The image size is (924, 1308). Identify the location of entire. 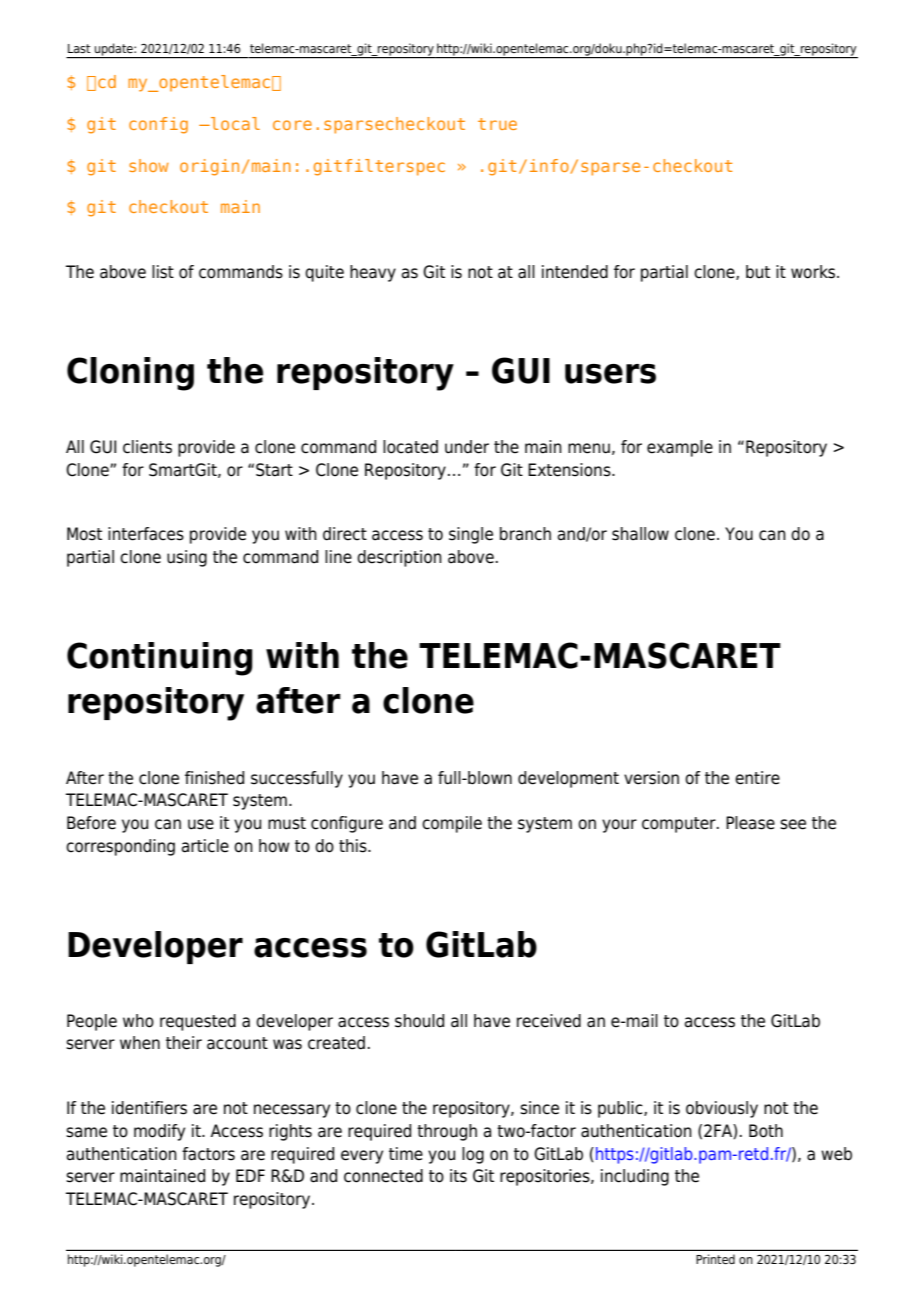
(757, 778).
